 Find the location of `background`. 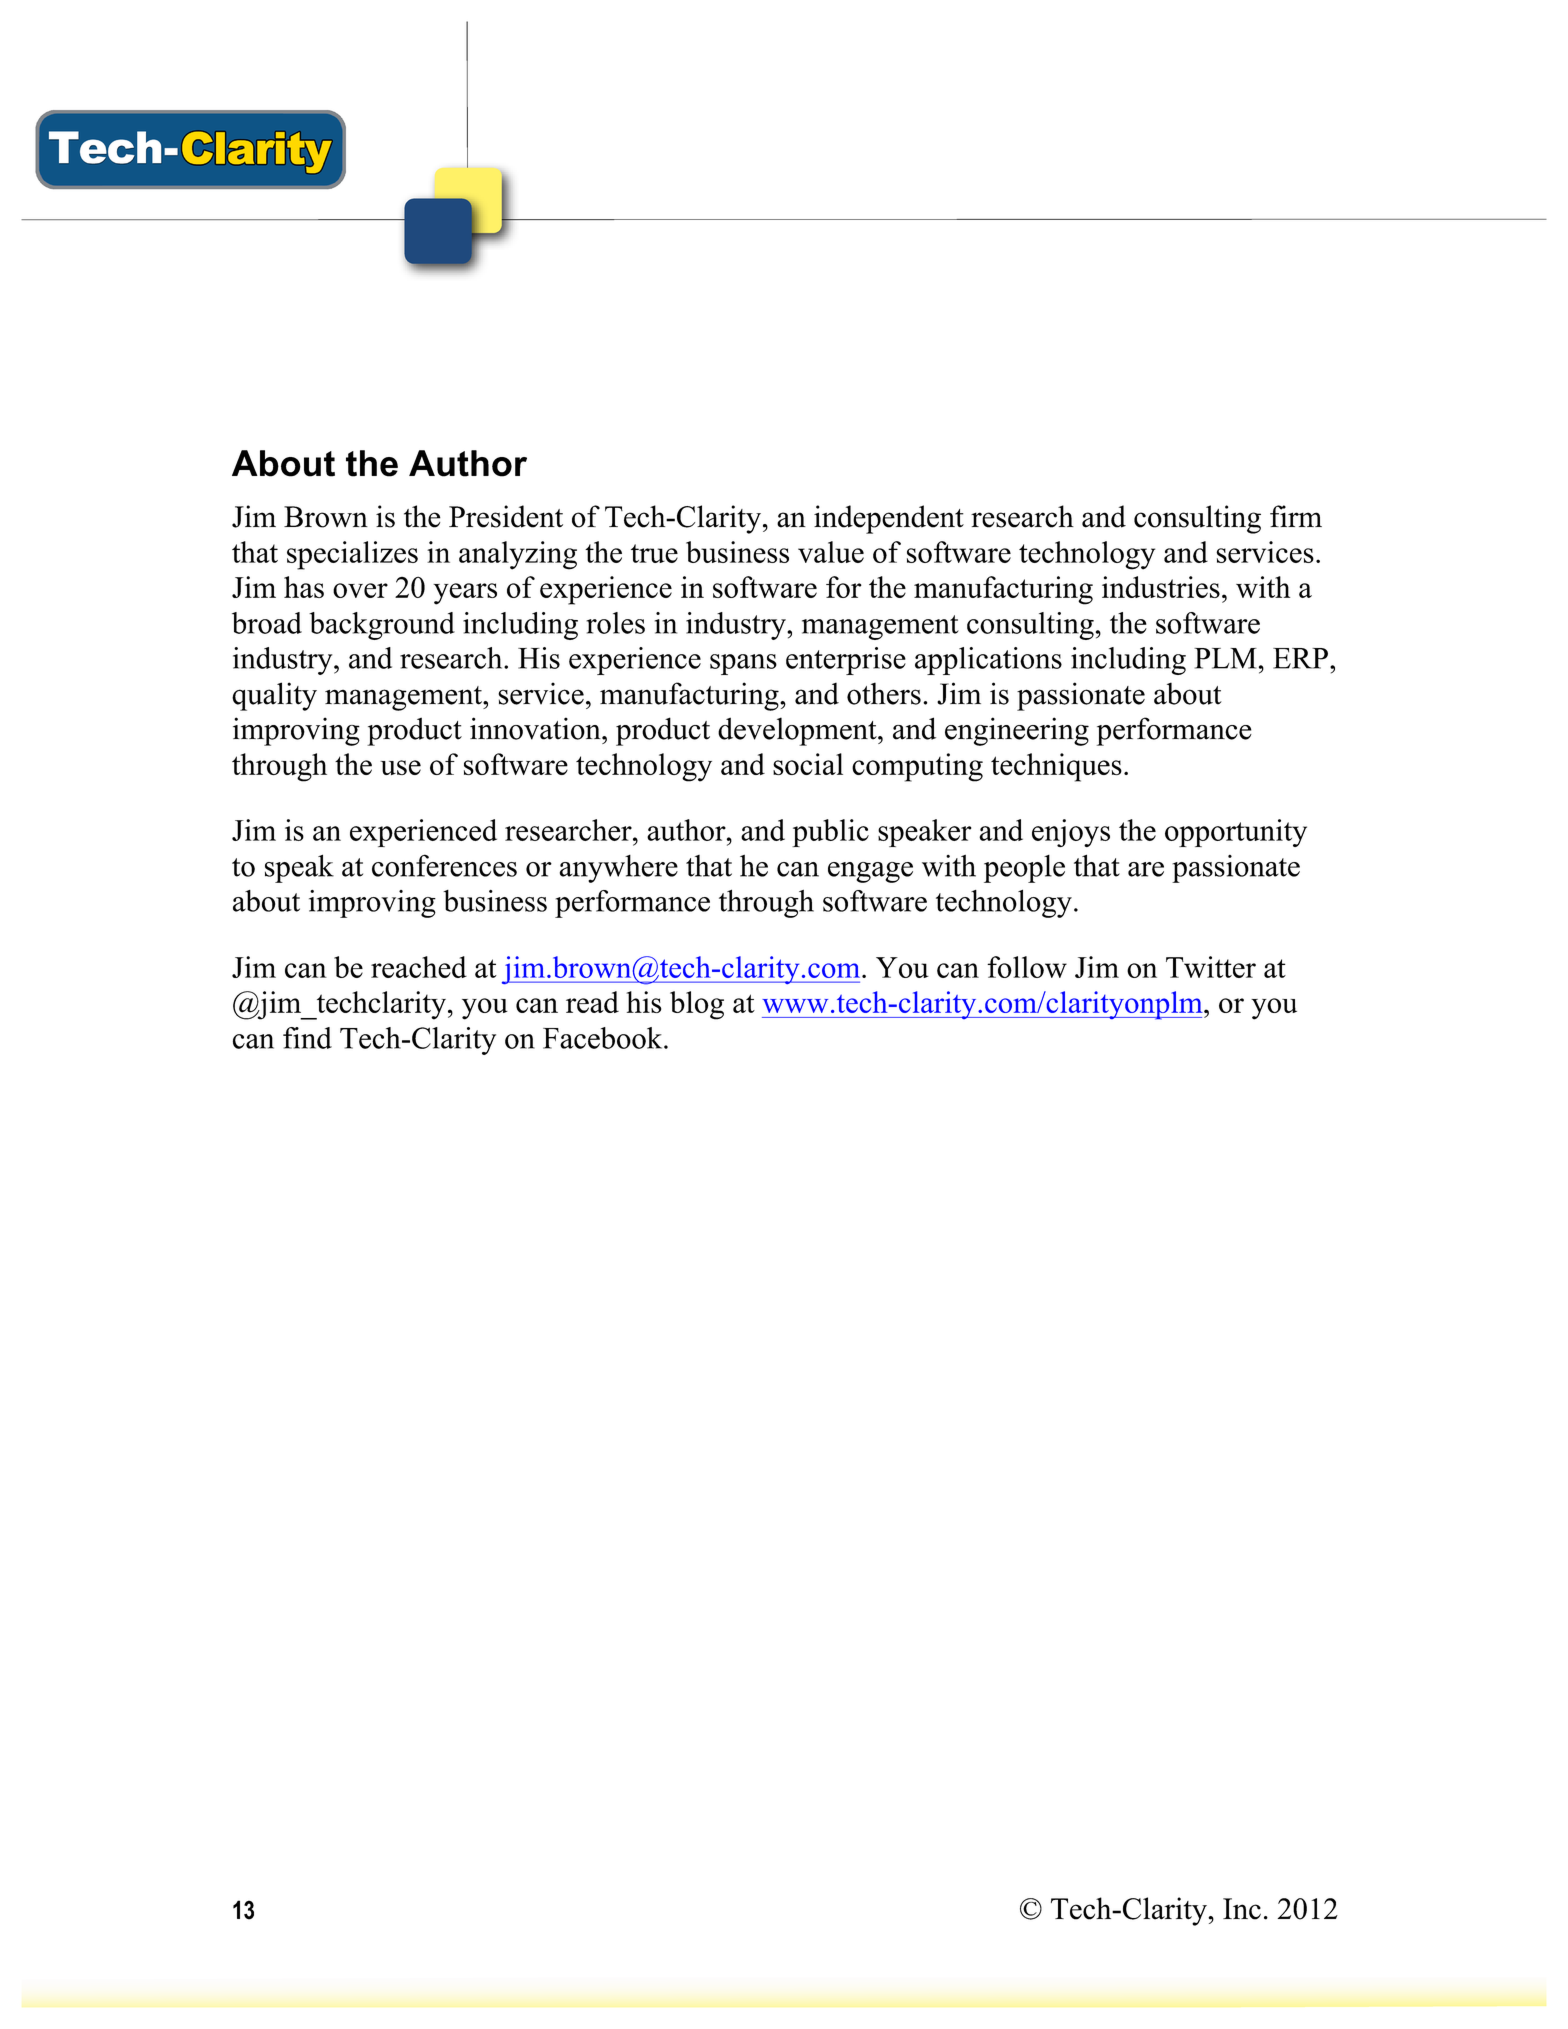

background is located at coordinates (382, 626).
